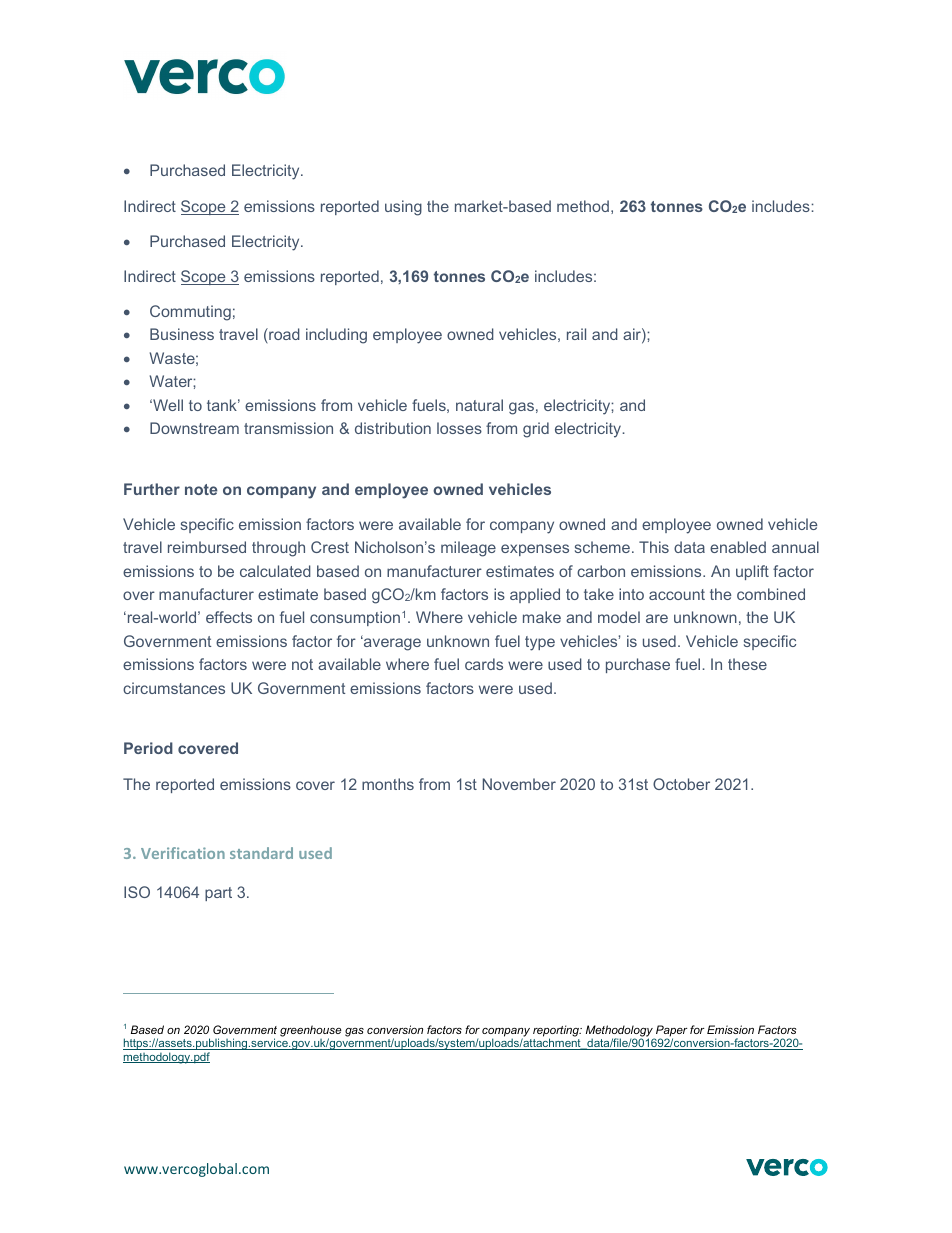  Describe the element at coordinates (576, 334) in the document. I see `rail` at that location.
